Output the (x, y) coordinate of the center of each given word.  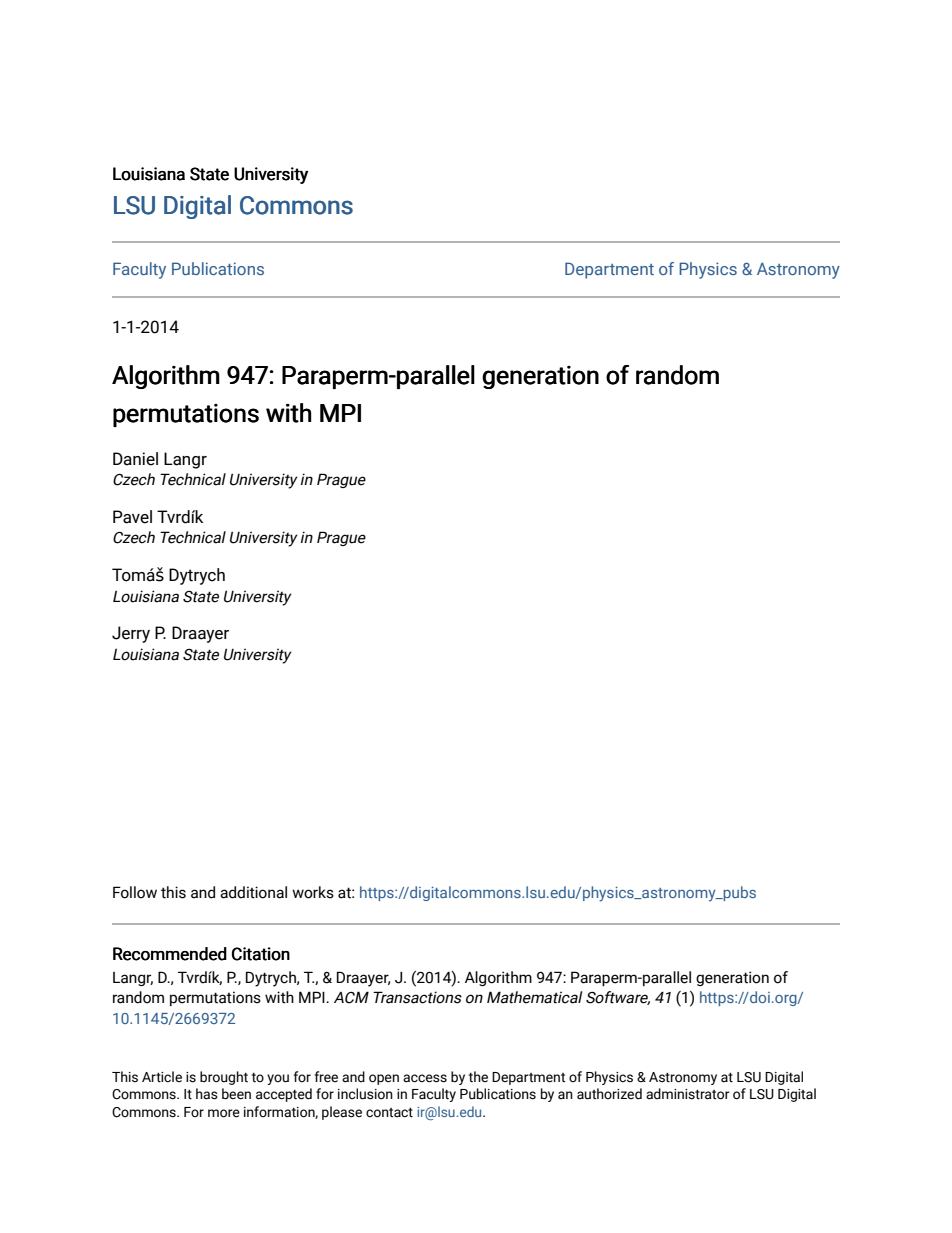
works (313, 892)
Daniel (135, 459)
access (425, 1078)
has (207, 1094)
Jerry (131, 634)
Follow (135, 892)
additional (253, 892)
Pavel (132, 517)
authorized (609, 1094)
